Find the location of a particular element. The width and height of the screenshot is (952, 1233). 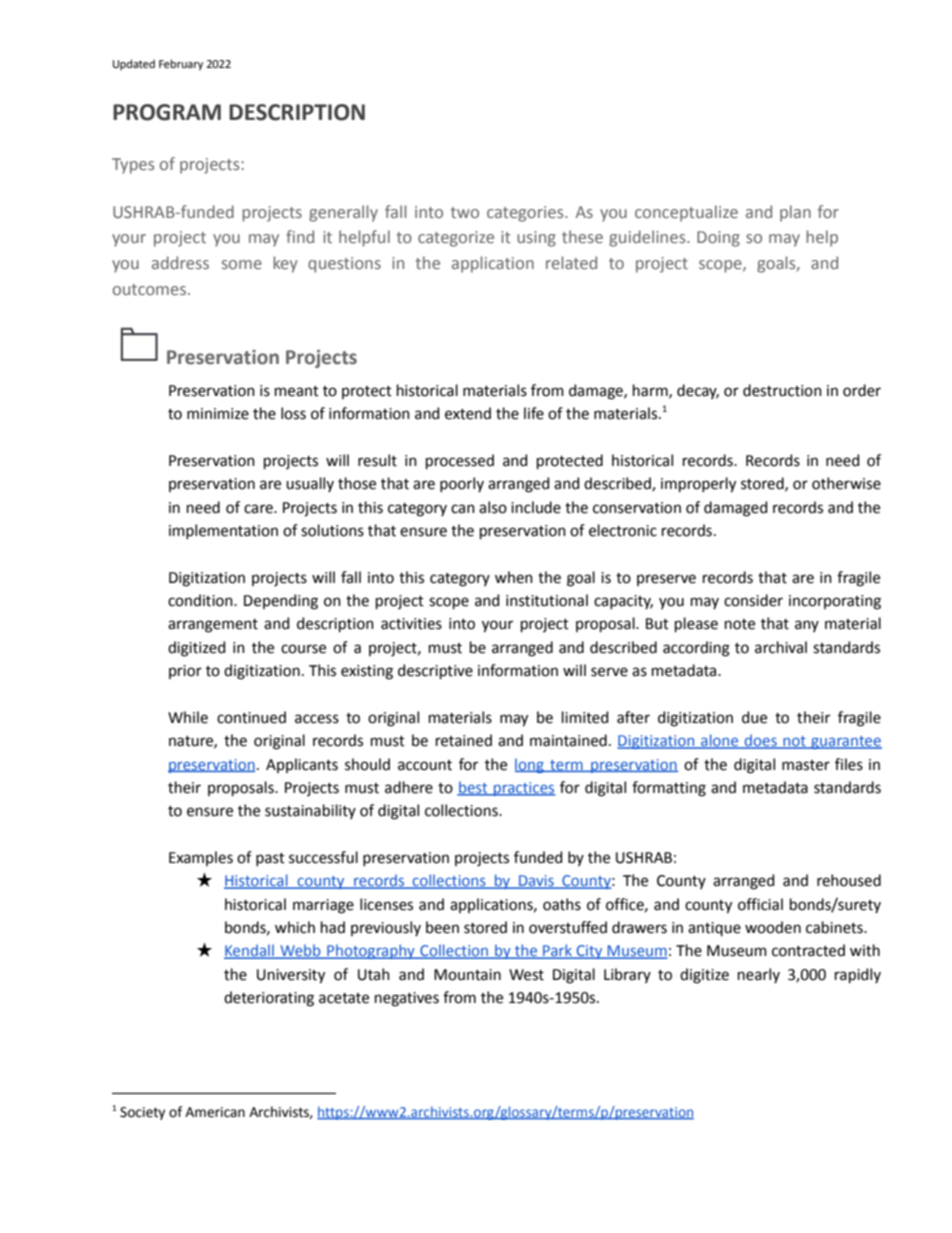

American is located at coordinates (215, 1112).
